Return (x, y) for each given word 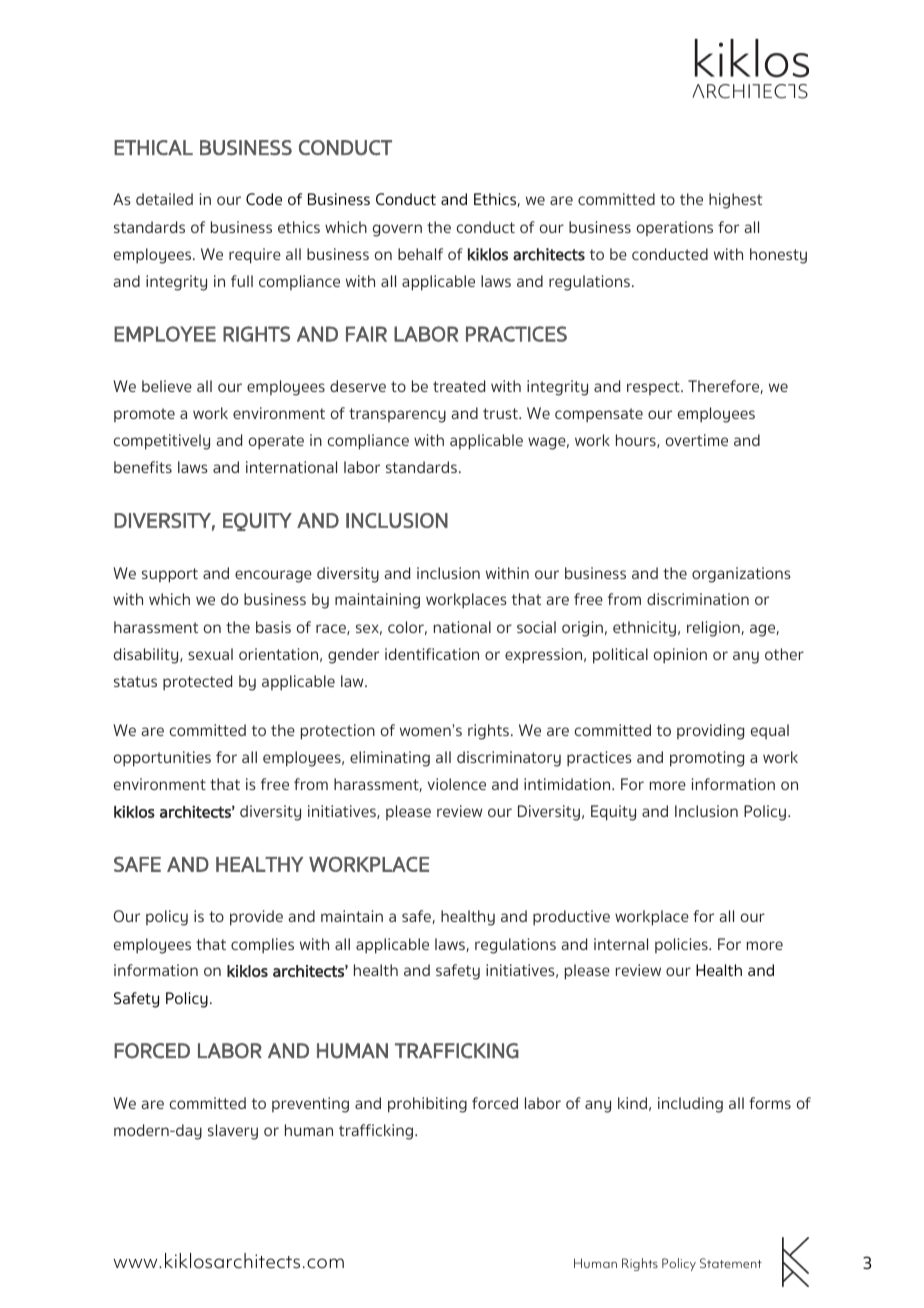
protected (197, 683)
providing (710, 732)
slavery (233, 1132)
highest (735, 201)
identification (432, 654)
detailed (164, 199)
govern (397, 230)
